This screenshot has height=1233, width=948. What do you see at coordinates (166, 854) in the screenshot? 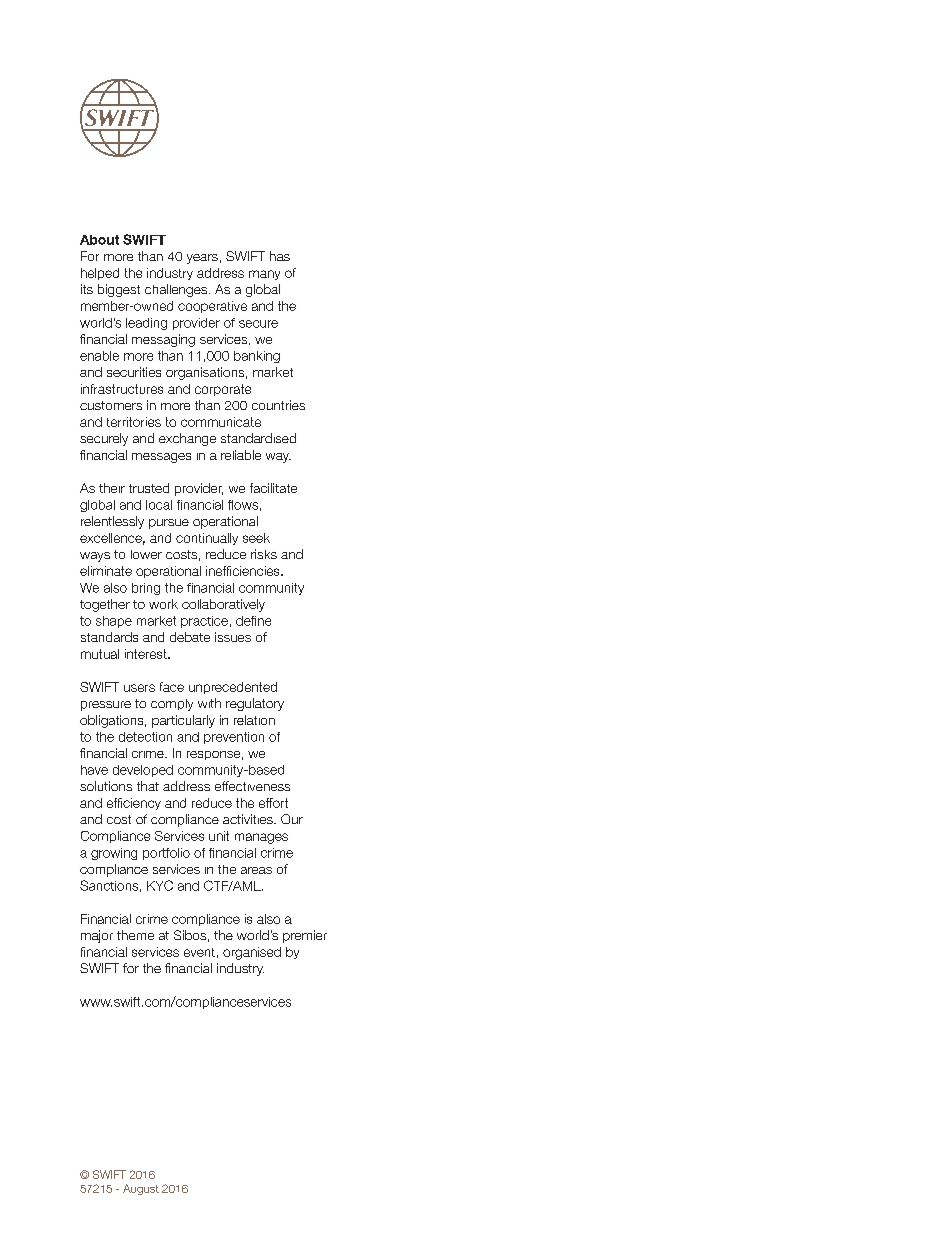
I see `portfolio` at bounding box center [166, 854].
